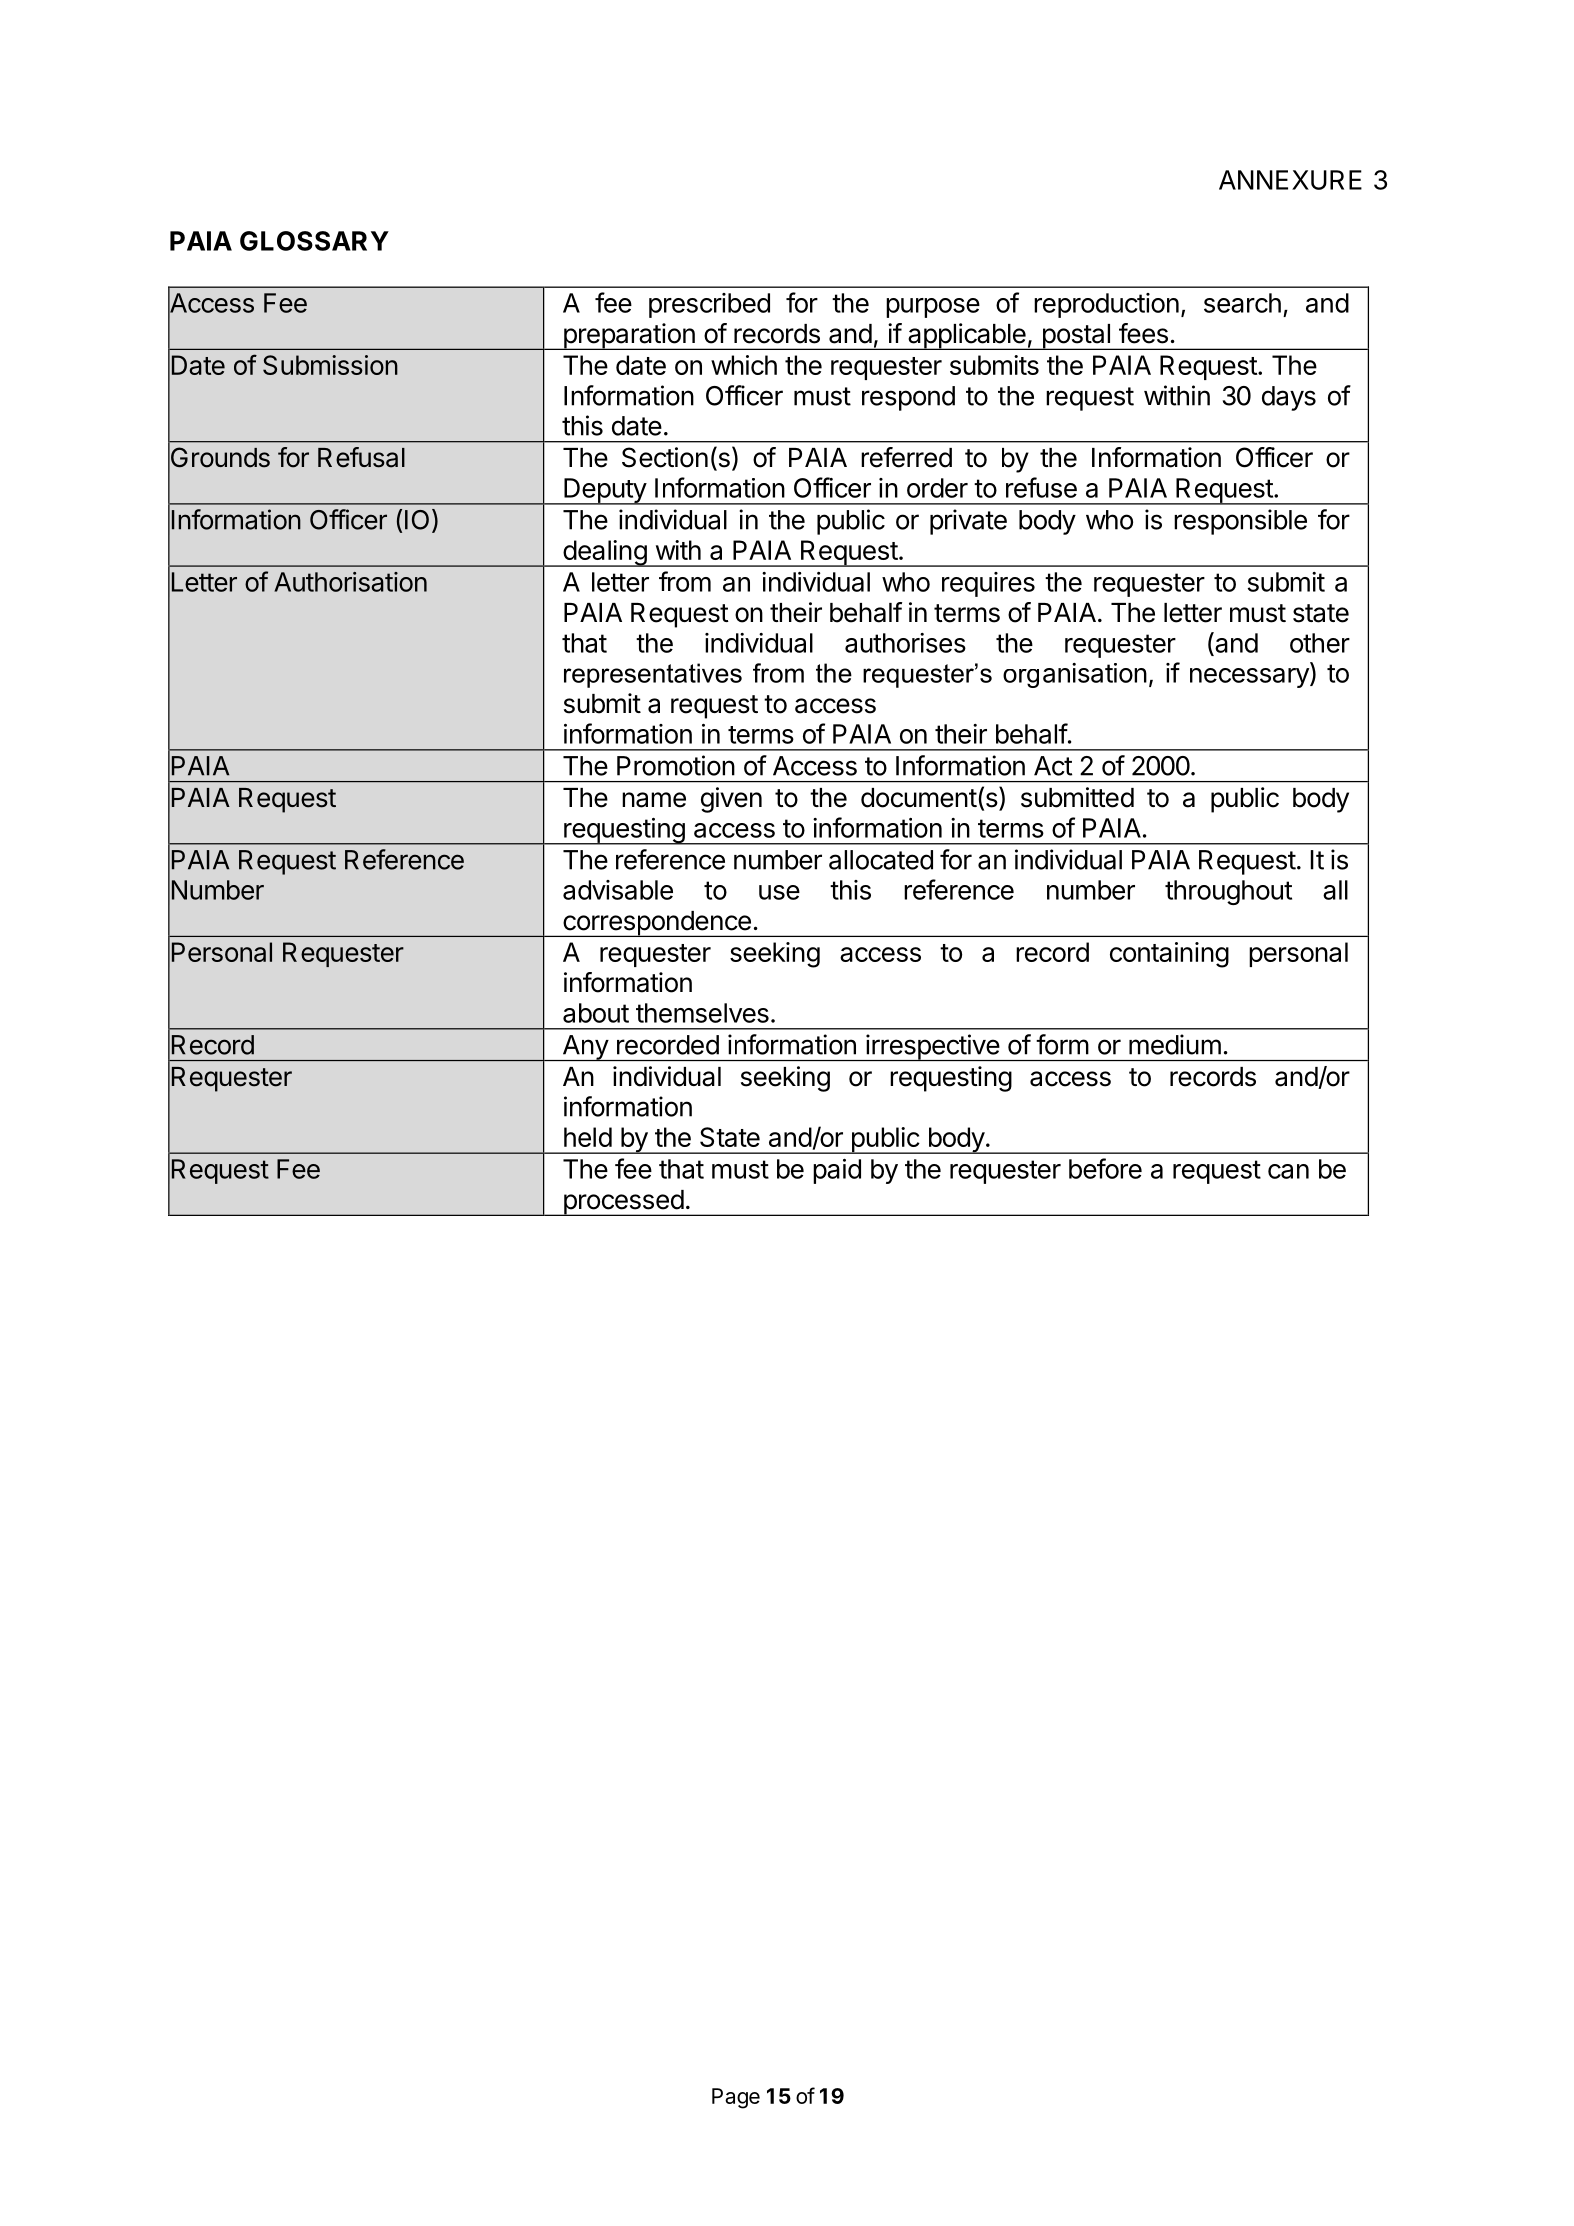  I want to click on Any, so click(585, 1048).
